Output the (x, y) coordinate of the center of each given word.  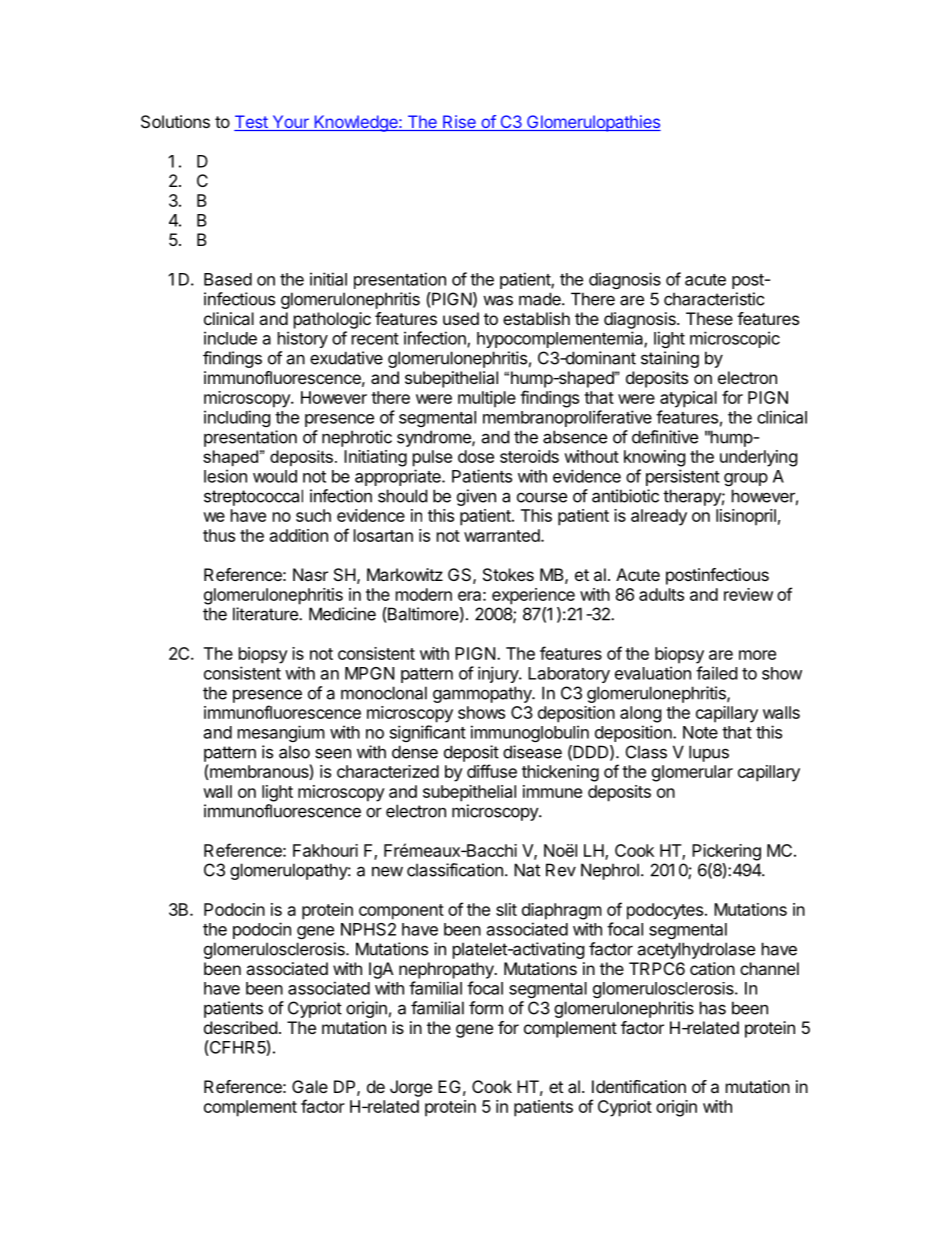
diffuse (492, 771)
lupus (709, 753)
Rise (459, 123)
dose (476, 456)
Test (252, 123)
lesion (225, 476)
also (294, 752)
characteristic (714, 299)
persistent (683, 477)
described (240, 1027)
